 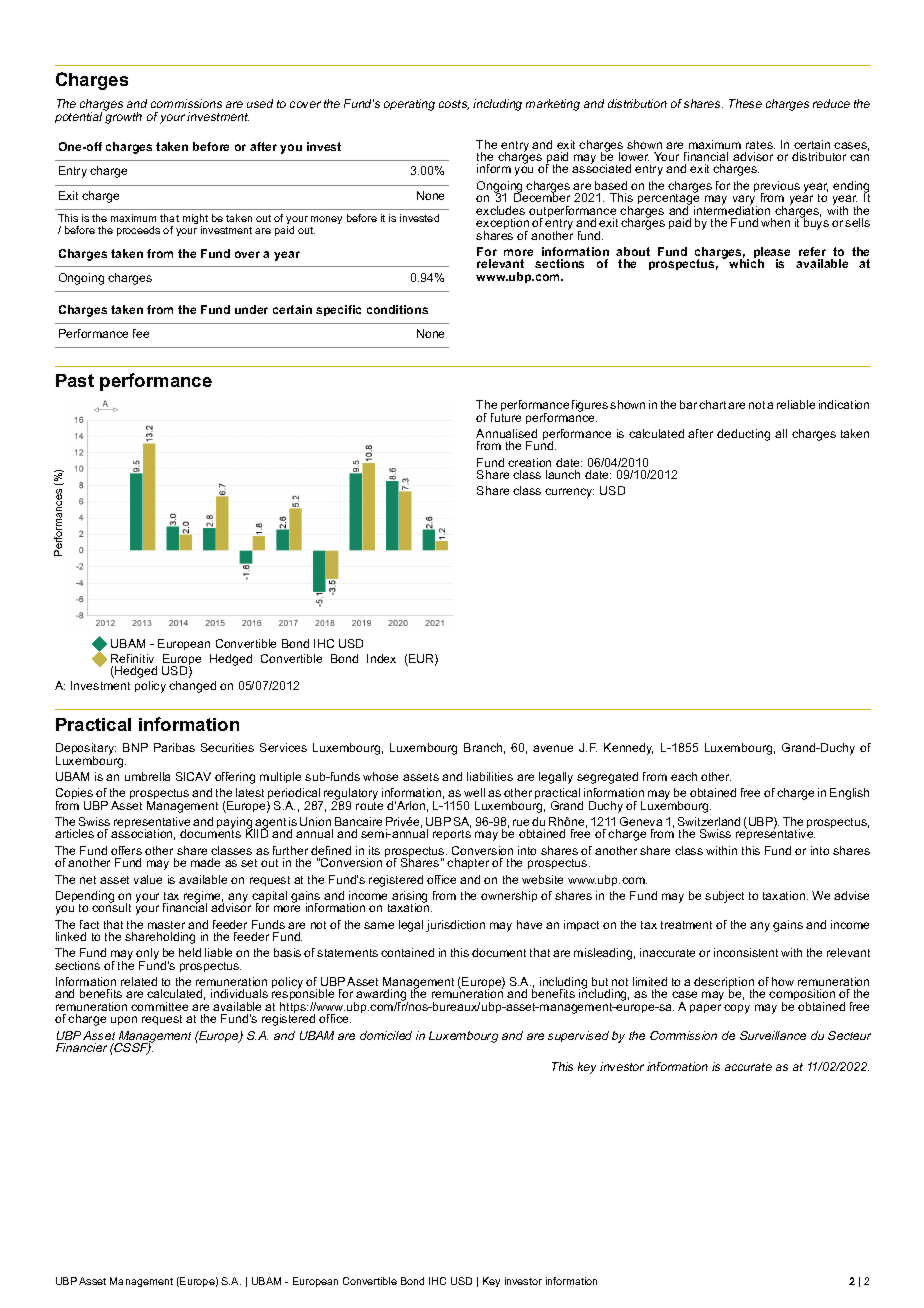 What do you see at coordinates (684, 776) in the screenshot?
I see `each` at bounding box center [684, 776].
